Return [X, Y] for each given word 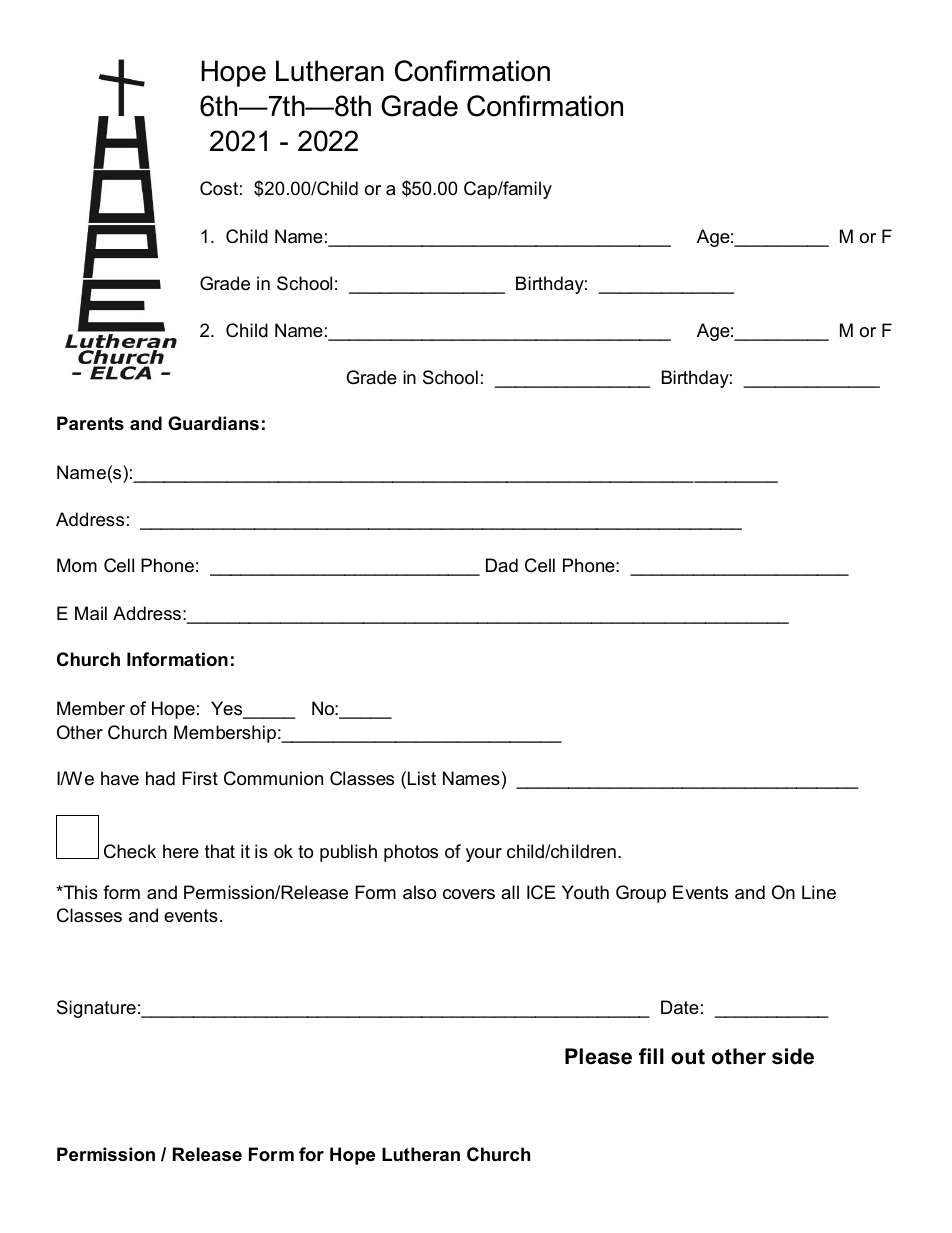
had [160, 778]
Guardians [213, 423]
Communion [273, 778]
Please [598, 1056]
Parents [90, 423]
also [419, 892]
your [484, 855]
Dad [502, 565]
